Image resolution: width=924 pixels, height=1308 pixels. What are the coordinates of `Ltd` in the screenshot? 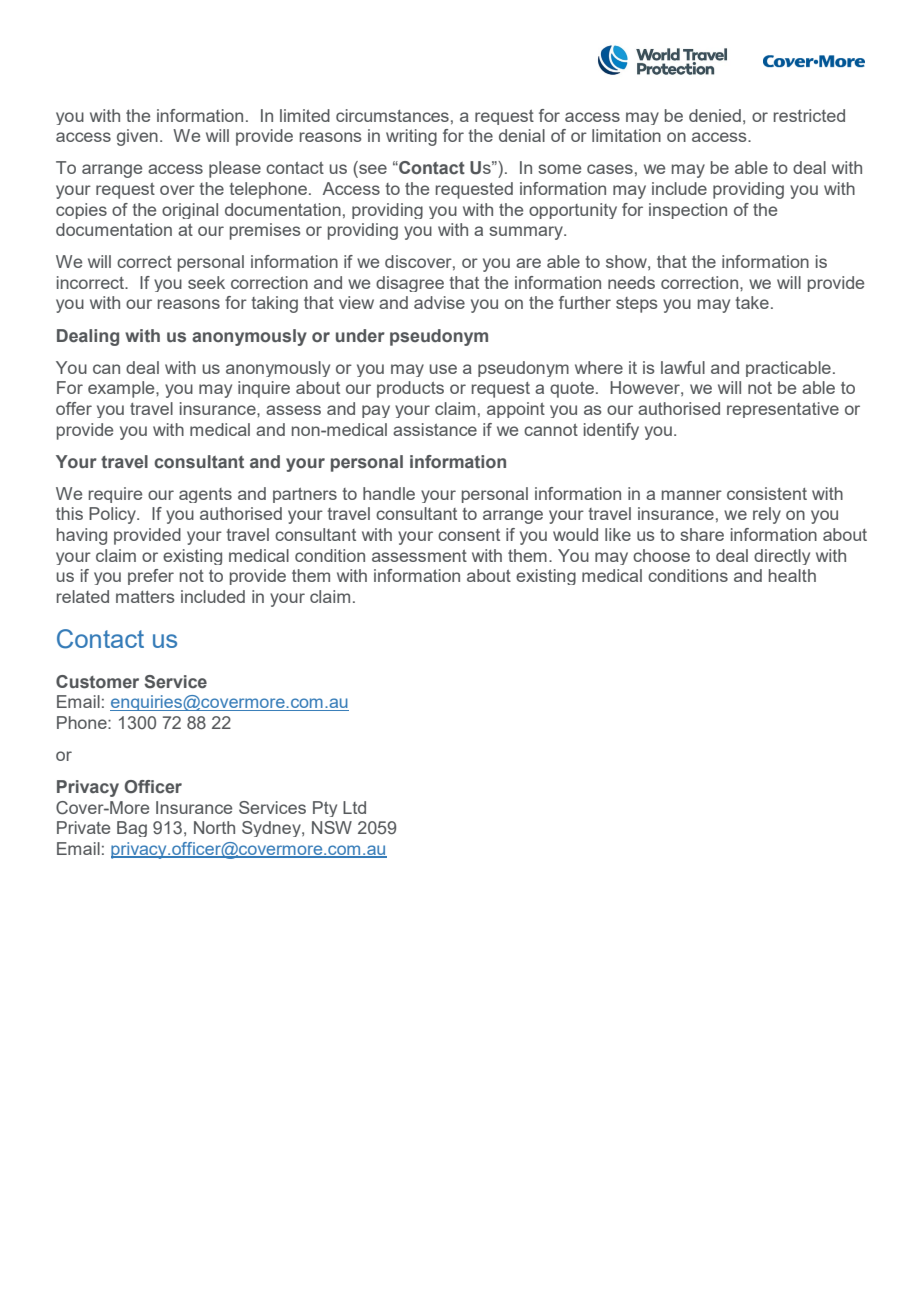 It's located at (354, 807).
